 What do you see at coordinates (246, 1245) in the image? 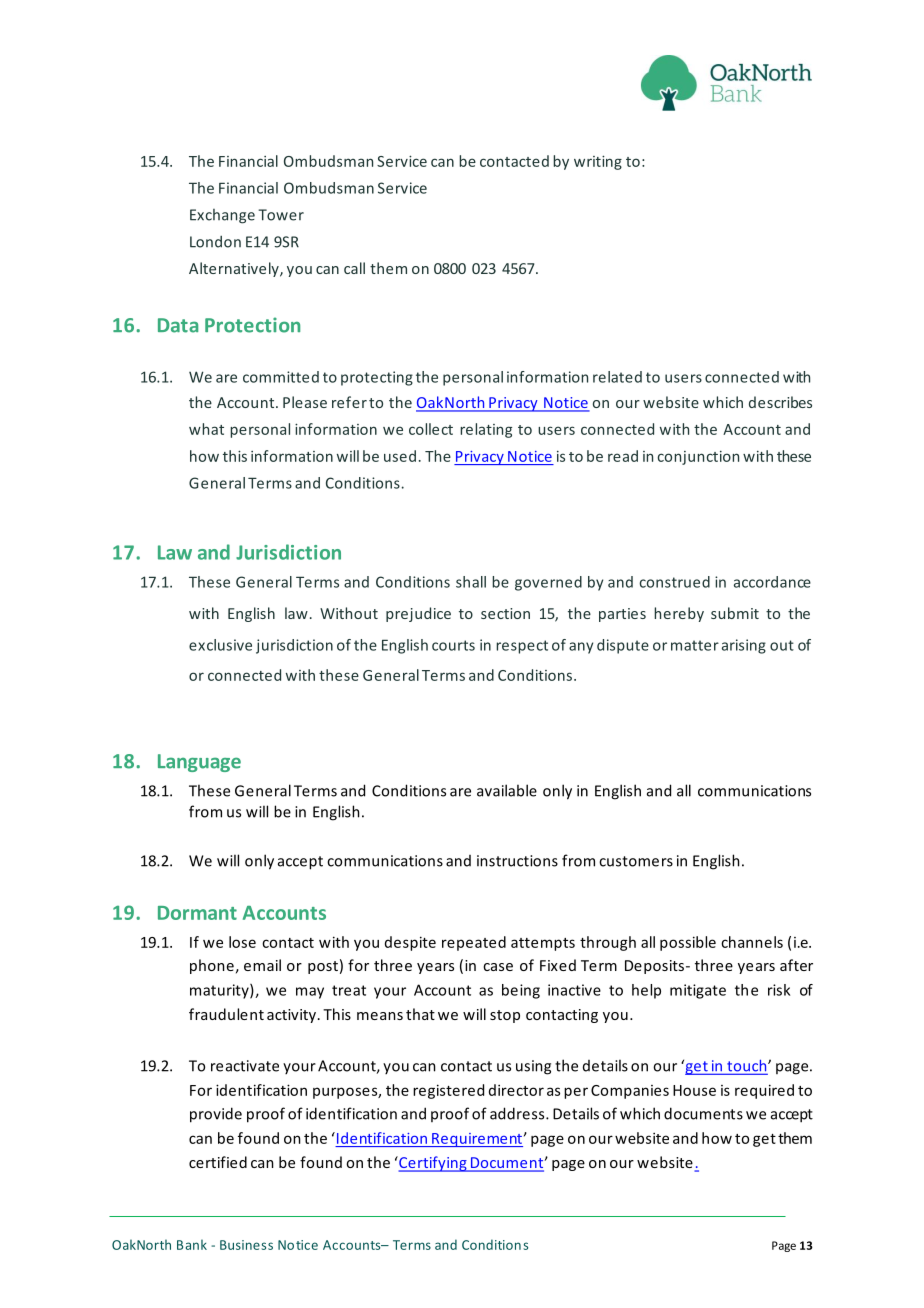
I see `Business` at bounding box center [246, 1245].
